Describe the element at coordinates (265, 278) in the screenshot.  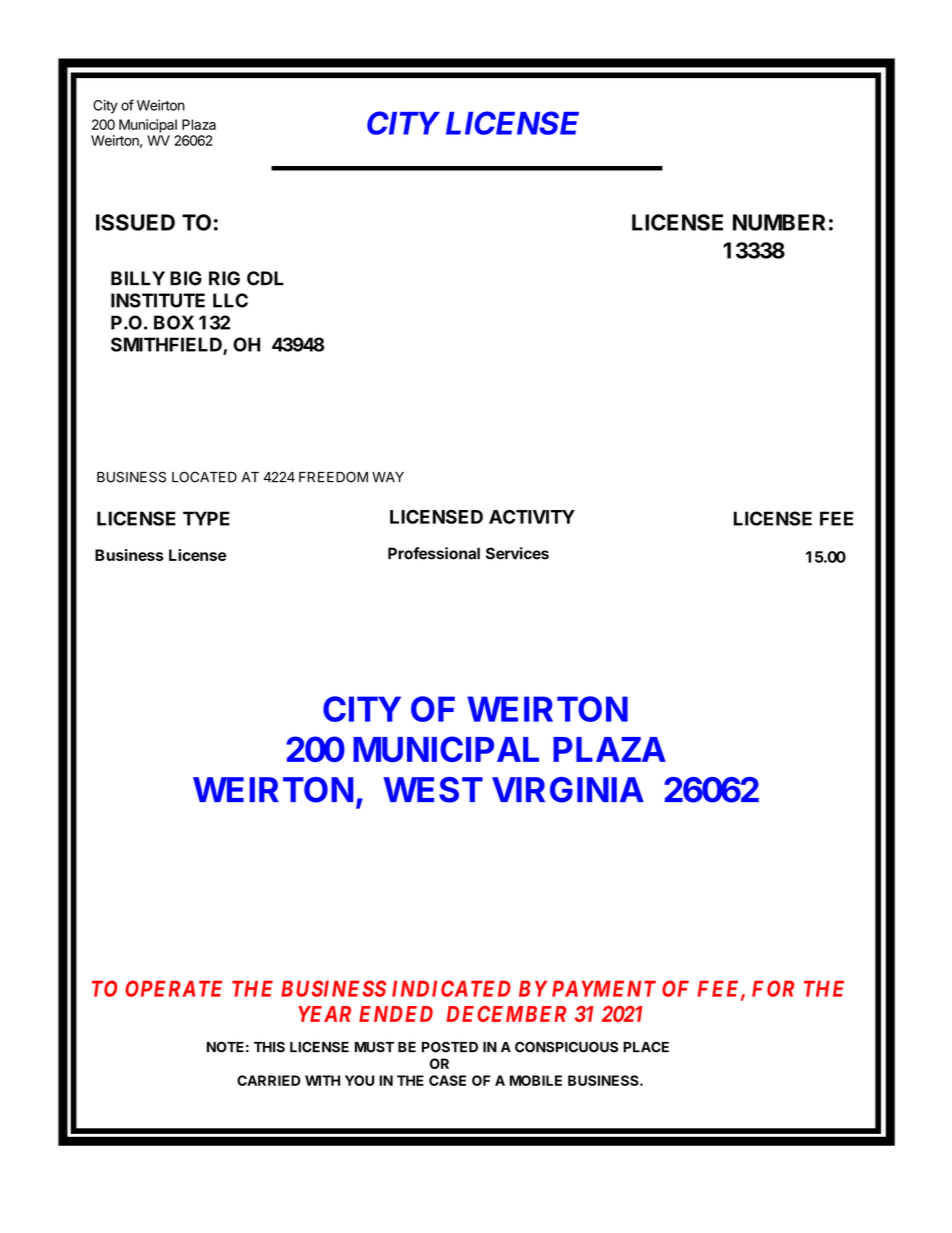
I see `CDL` at that location.
